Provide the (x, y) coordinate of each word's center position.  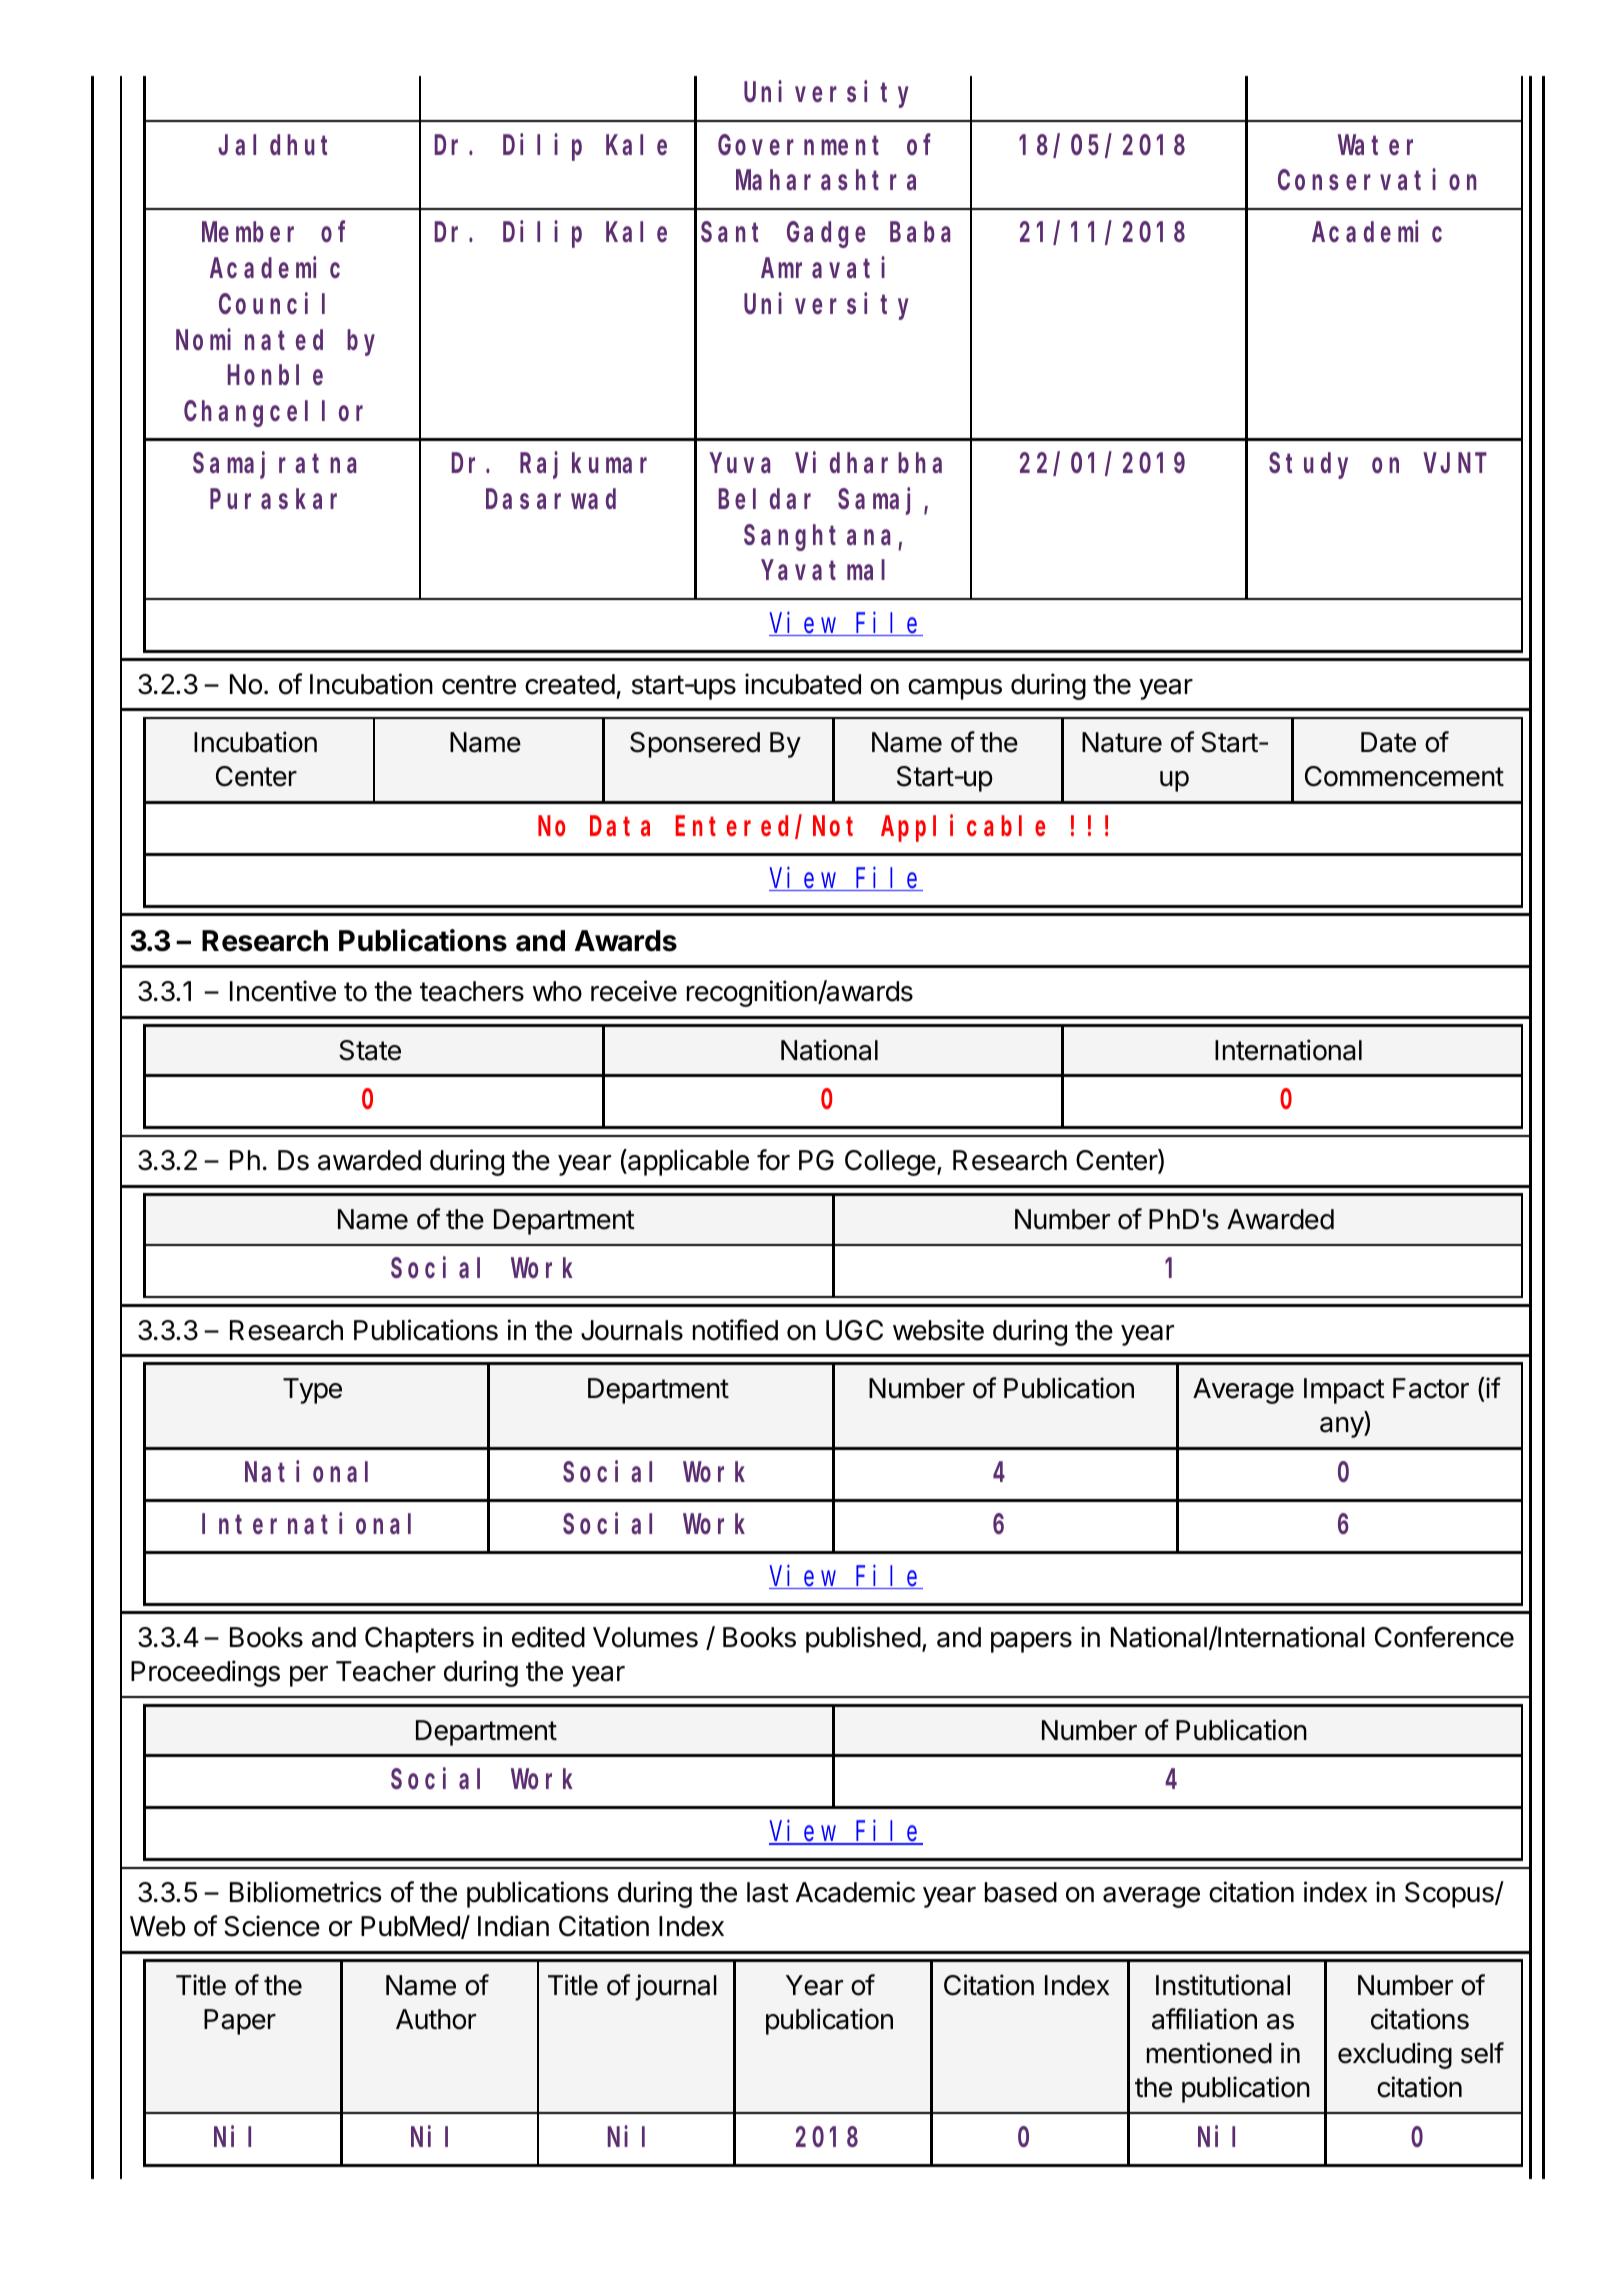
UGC (854, 1330)
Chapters (419, 1640)
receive (634, 991)
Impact (1344, 1391)
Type (312, 1391)
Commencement (1404, 776)
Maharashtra (826, 180)
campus (955, 689)
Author (436, 2019)
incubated (803, 684)
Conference (1444, 1637)
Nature (1122, 742)
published (863, 1639)
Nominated (249, 339)
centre (479, 685)
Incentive (283, 991)
